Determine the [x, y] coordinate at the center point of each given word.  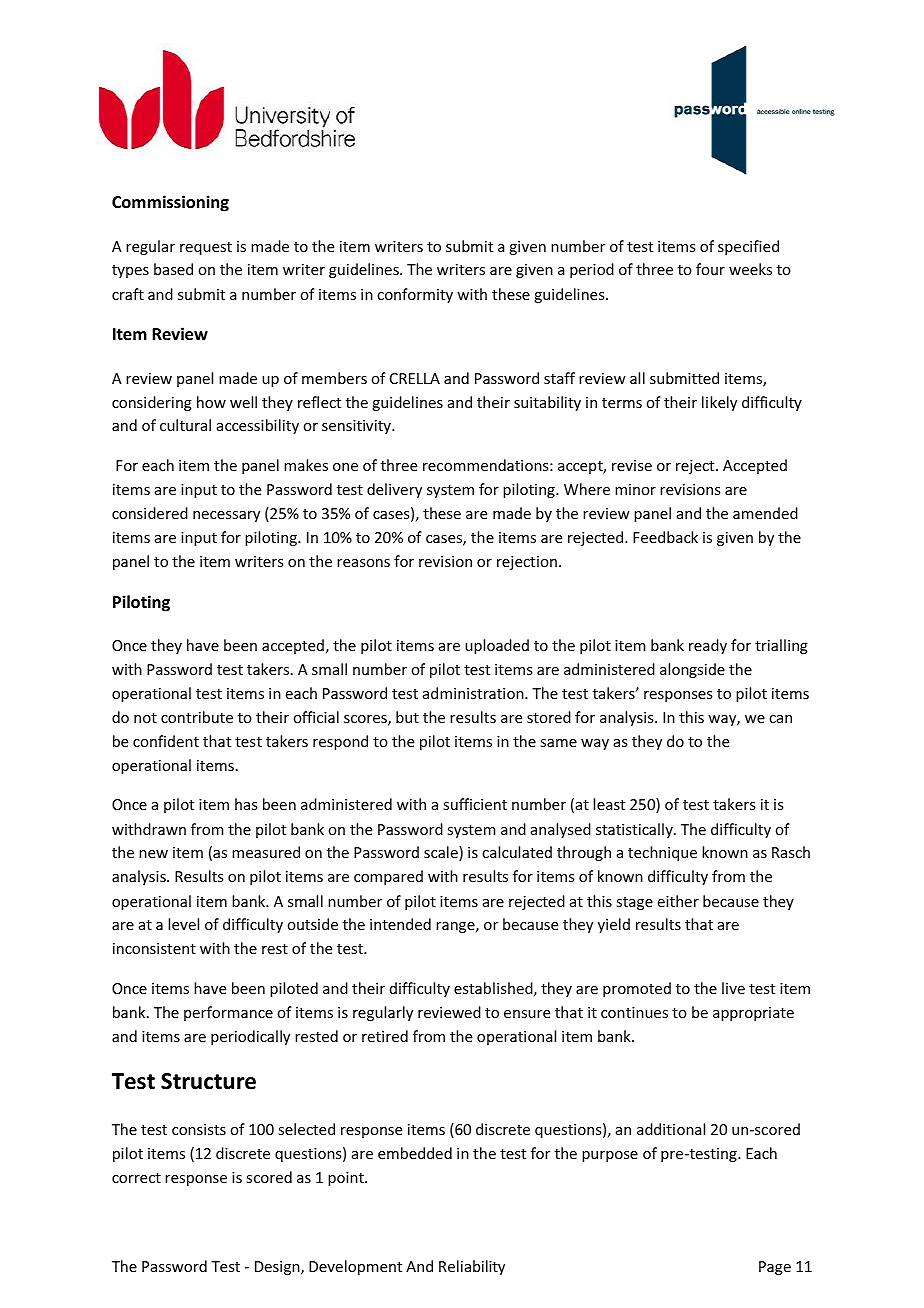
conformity [415, 295]
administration [474, 693]
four [710, 269]
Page [775, 1268]
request [206, 248]
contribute [197, 717]
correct [136, 1178]
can [780, 719]
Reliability [472, 1267]
